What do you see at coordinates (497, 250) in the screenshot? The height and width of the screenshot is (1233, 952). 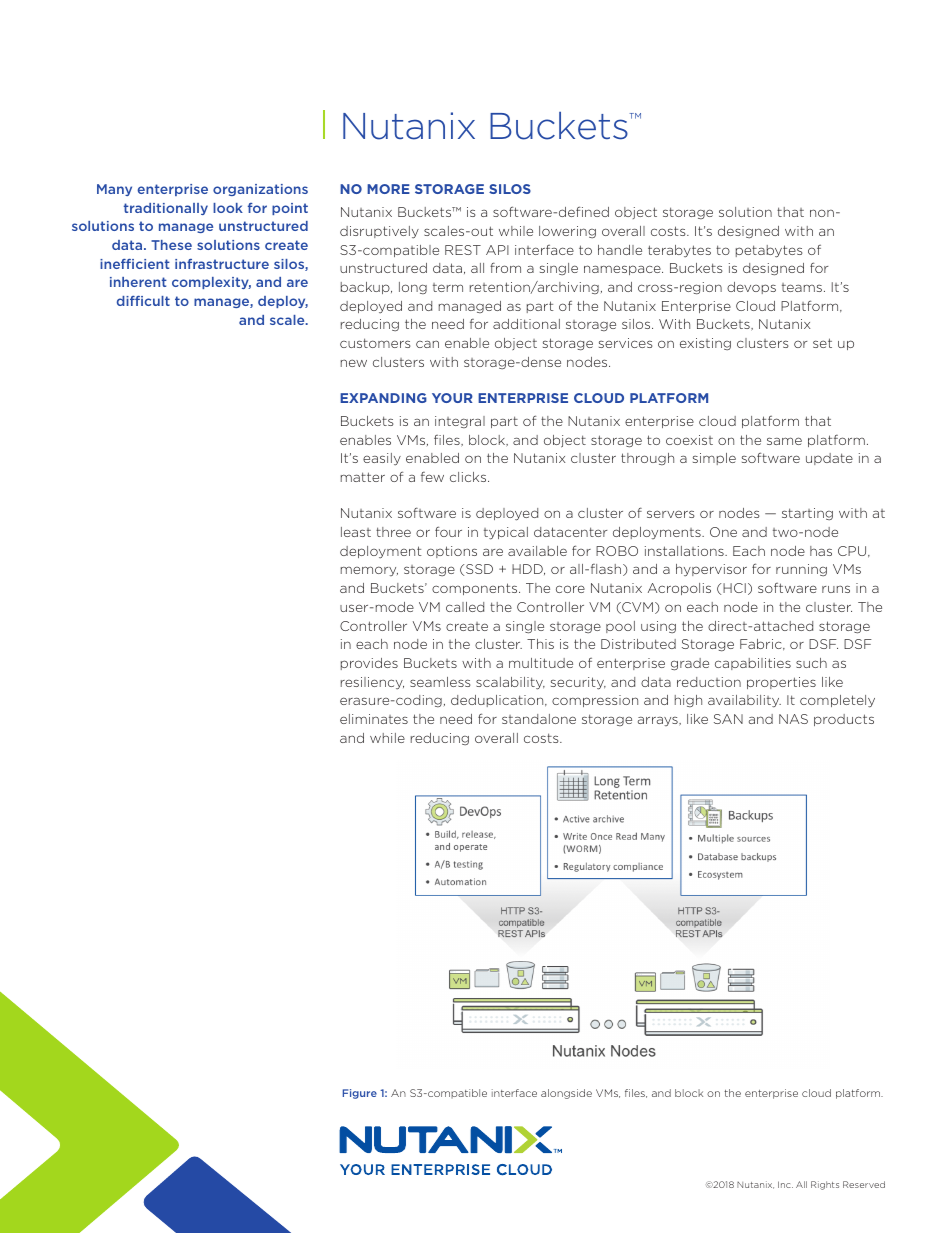 I see `API` at bounding box center [497, 250].
